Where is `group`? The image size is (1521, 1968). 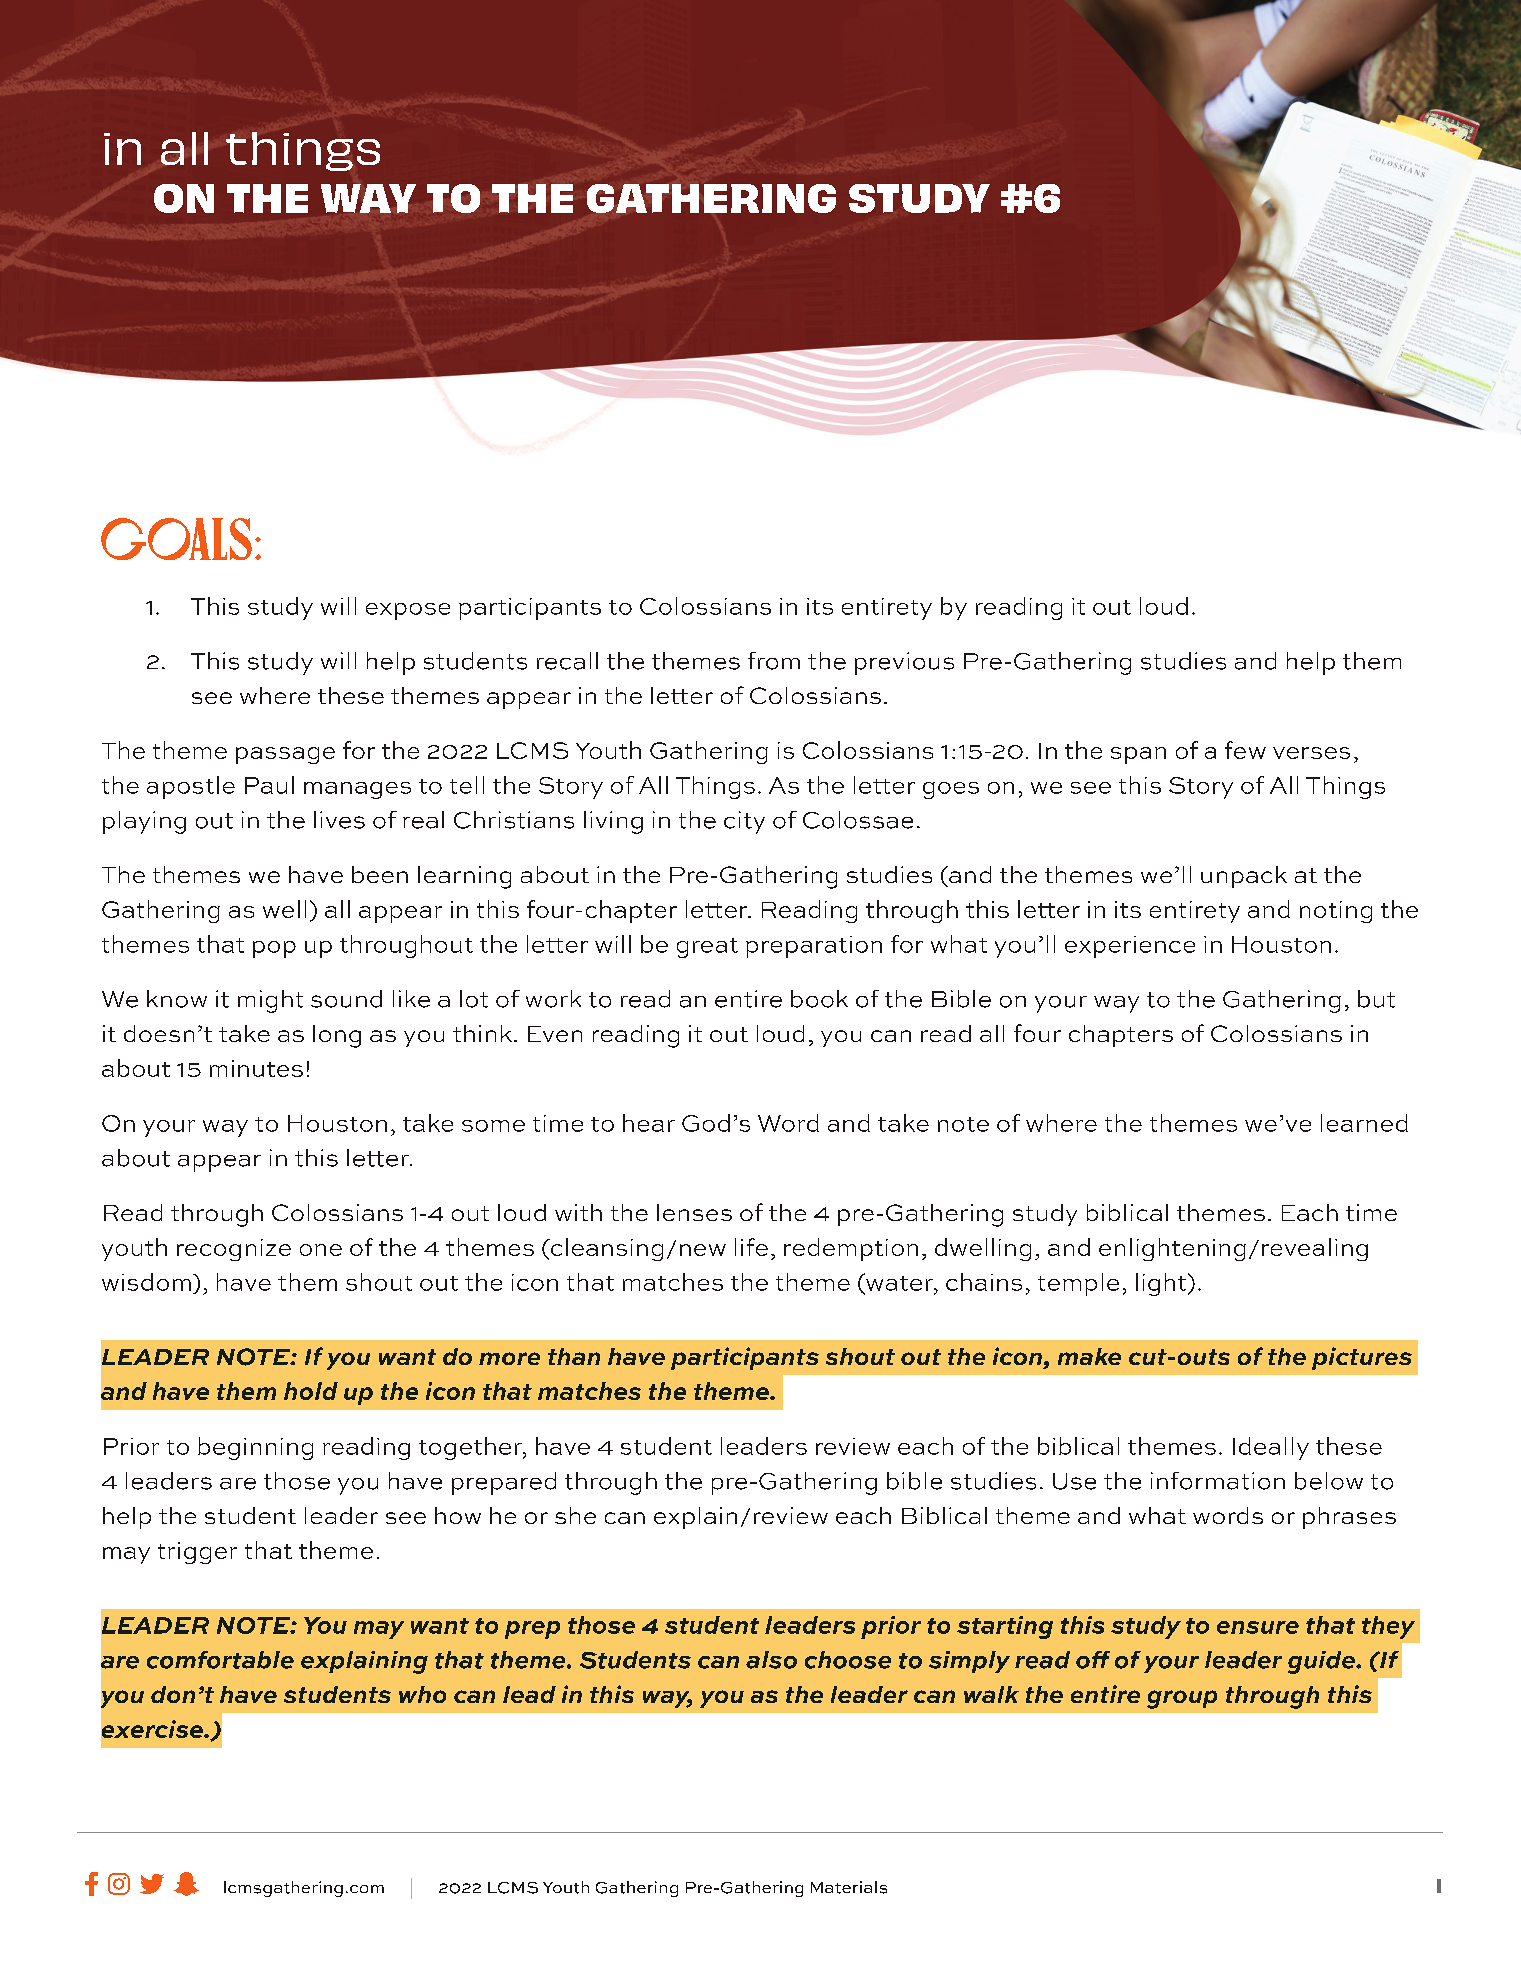
group is located at coordinates (1182, 1699).
